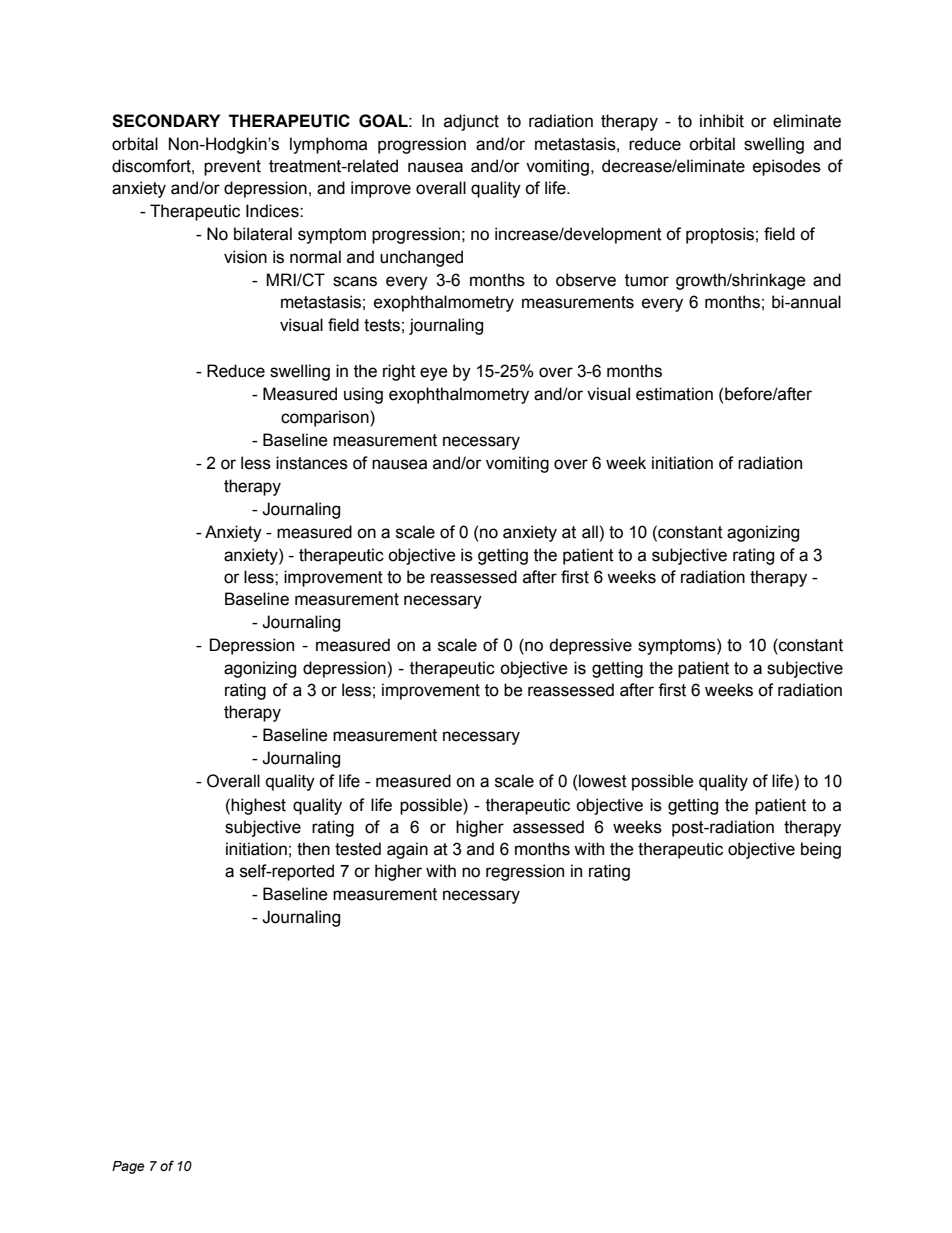 The height and width of the screenshot is (1233, 952). What do you see at coordinates (603, 781) in the screenshot?
I see `lowest` at bounding box center [603, 781].
